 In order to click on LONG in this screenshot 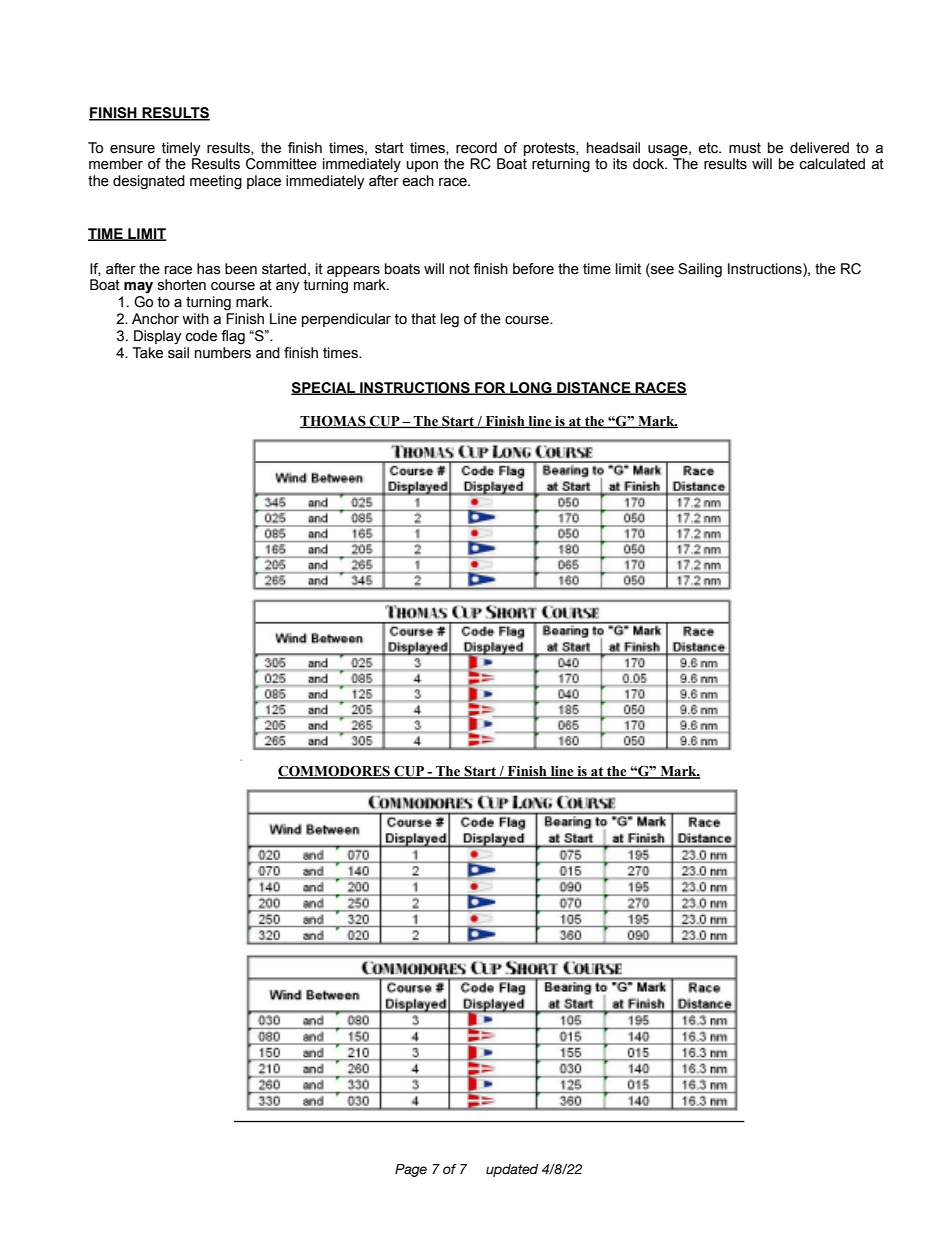, I will do `click(531, 388)`.
